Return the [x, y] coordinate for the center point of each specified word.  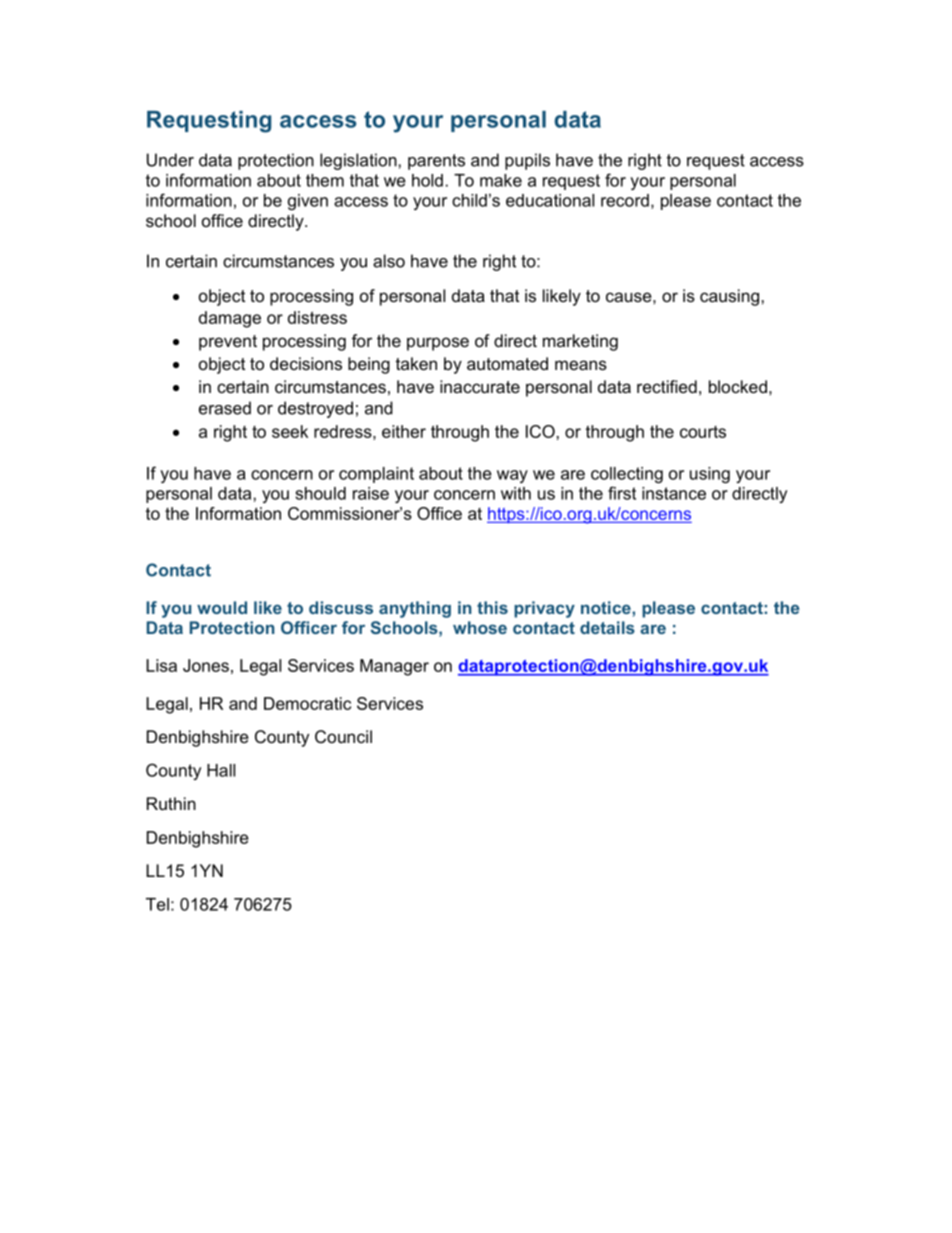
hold [427, 180]
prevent [228, 343]
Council [343, 736]
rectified [667, 386]
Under [170, 160]
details [607, 627]
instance [674, 493]
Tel [157, 904]
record [625, 200]
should [320, 493]
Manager [394, 667]
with [516, 493]
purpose [438, 344]
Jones [206, 665]
